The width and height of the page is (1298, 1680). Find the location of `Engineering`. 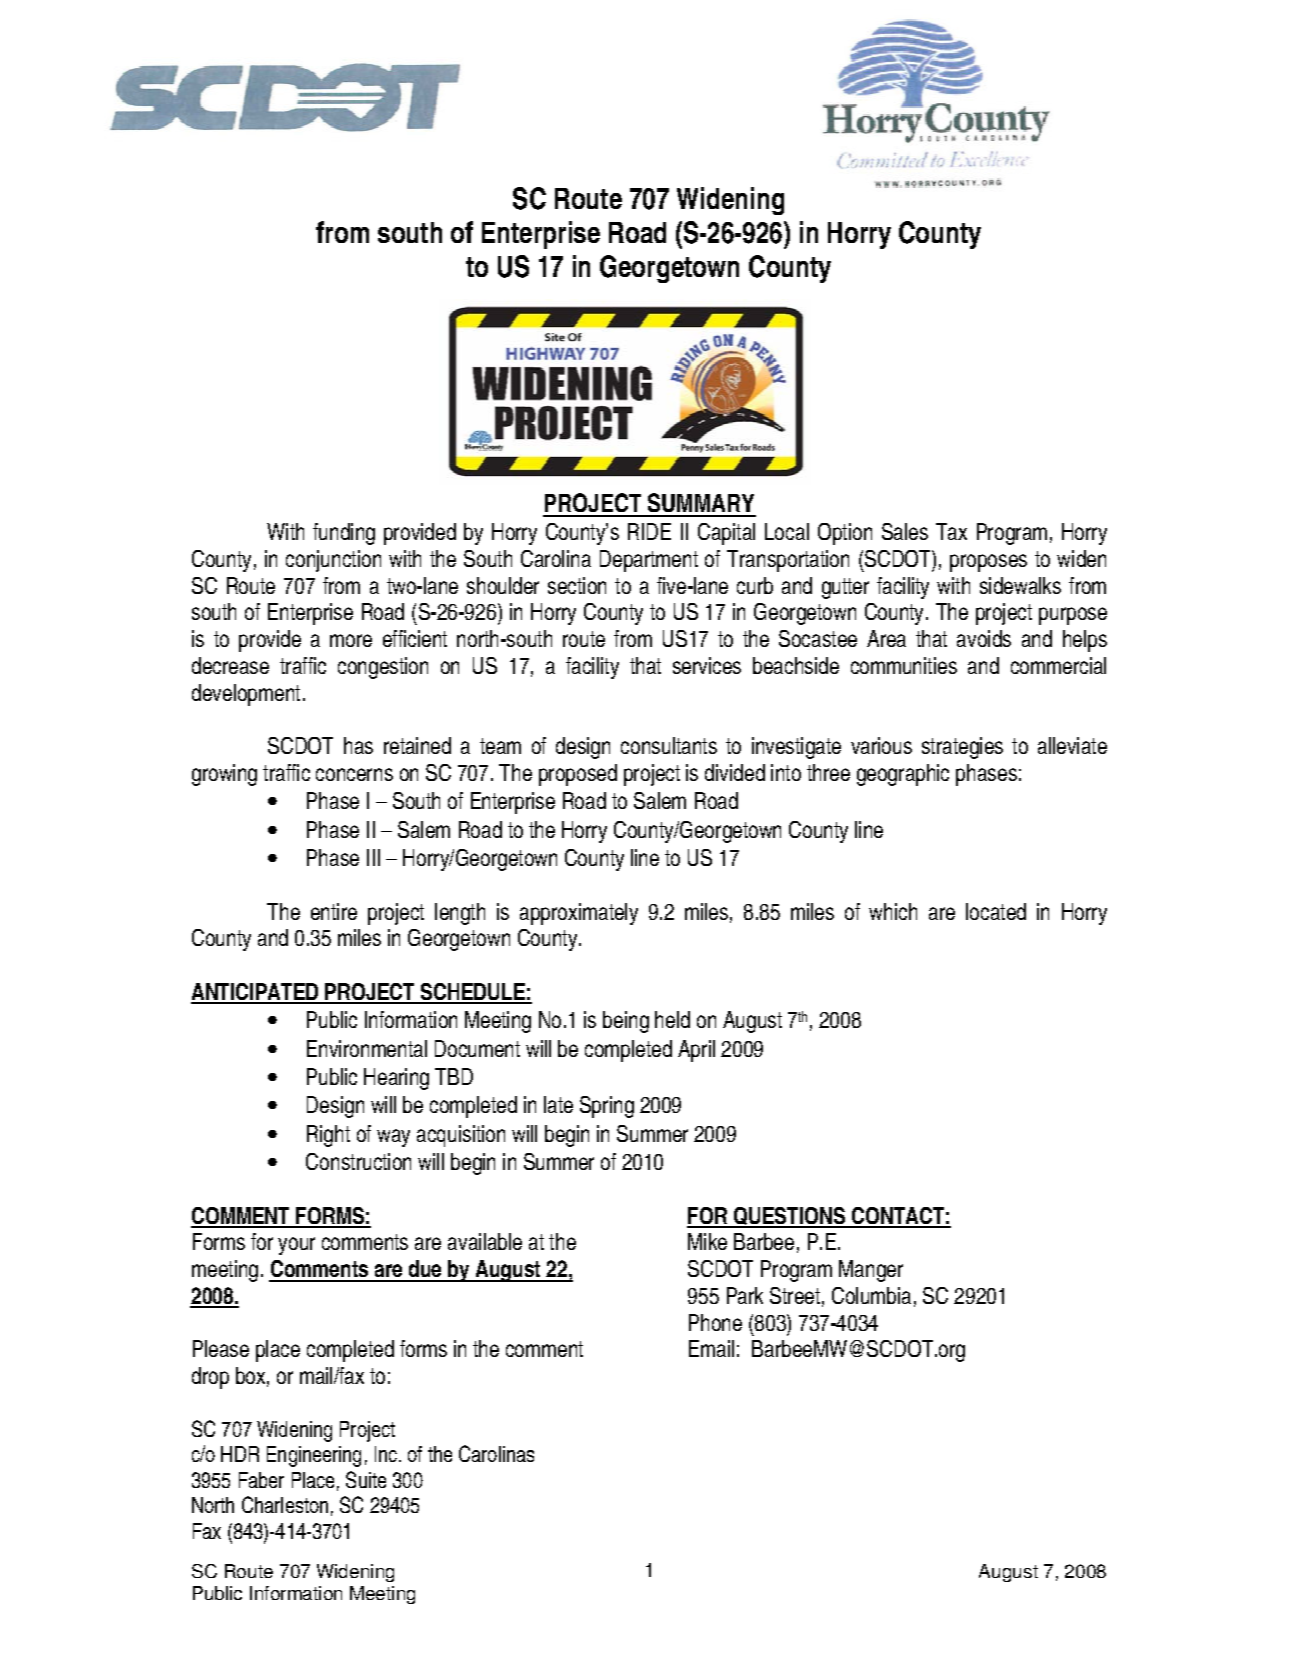

Engineering is located at coordinates (314, 1456).
